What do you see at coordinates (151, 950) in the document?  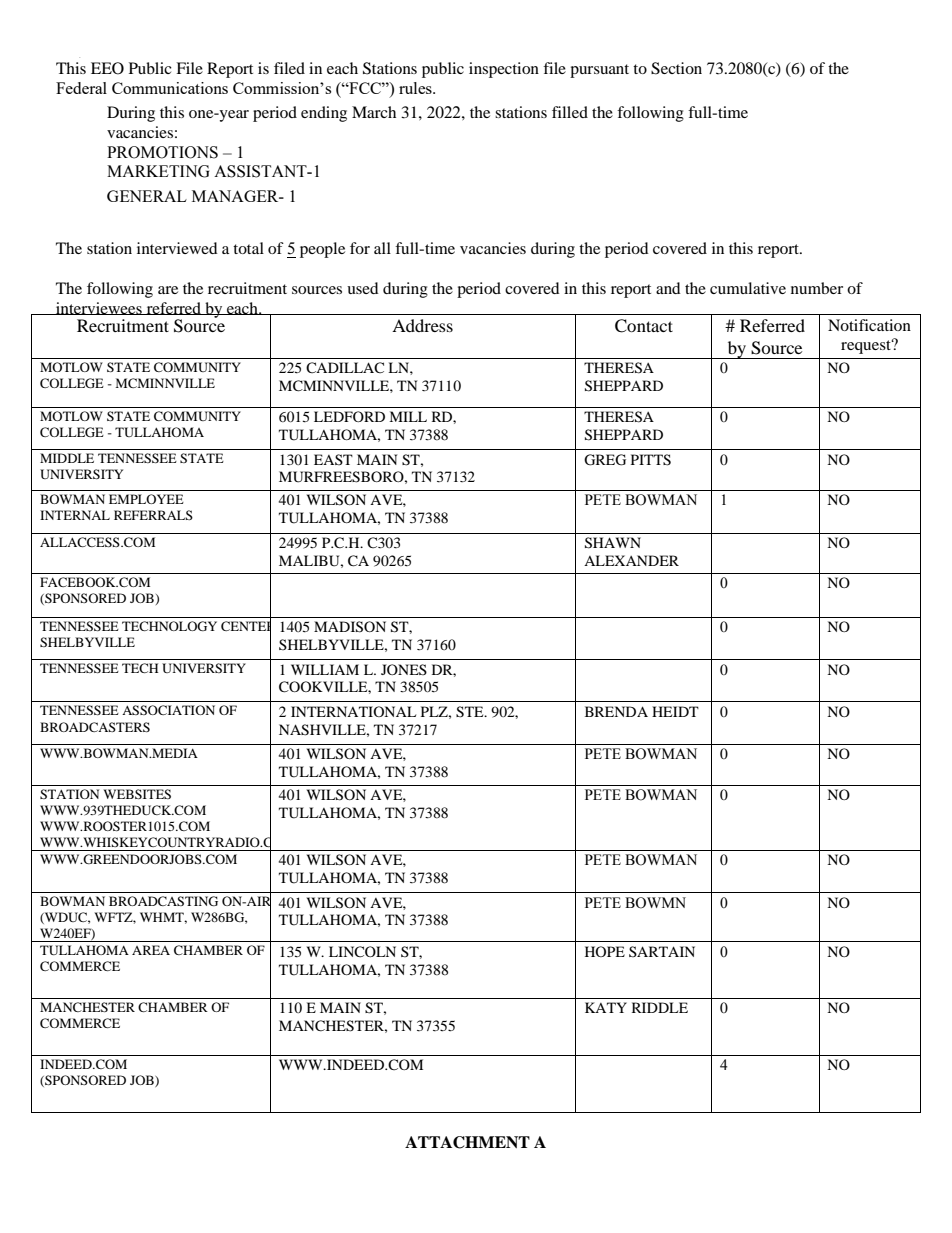 I see `AREA` at bounding box center [151, 950].
